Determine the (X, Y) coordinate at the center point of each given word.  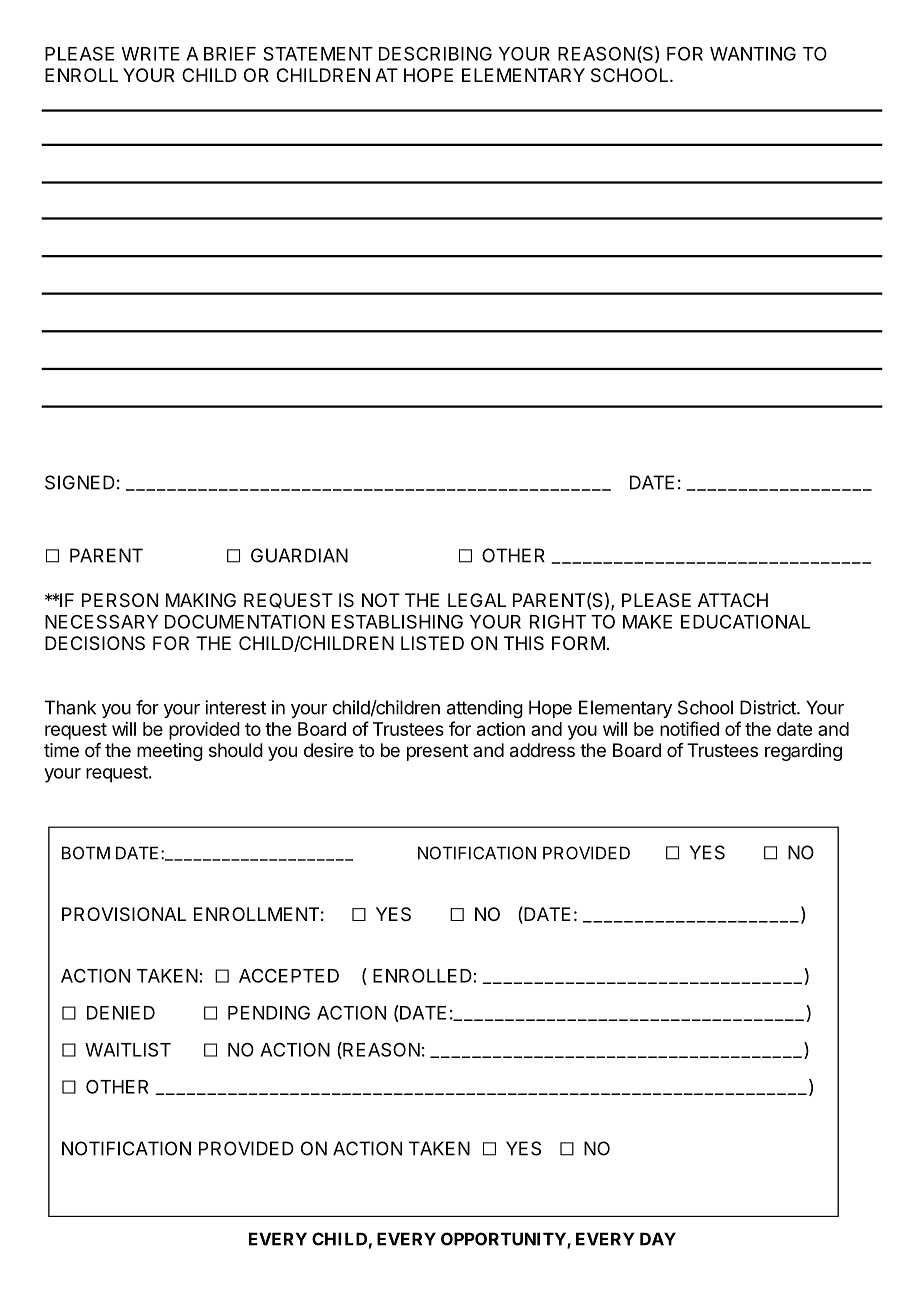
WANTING (753, 54)
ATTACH (733, 600)
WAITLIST (128, 1049)
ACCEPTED (289, 976)
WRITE (151, 54)
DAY (658, 1239)
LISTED (432, 643)
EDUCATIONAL (745, 622)
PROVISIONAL (124, 914)
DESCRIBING (435, 53)
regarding (803, 752)
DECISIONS (95, 643)
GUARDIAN (299, 555)
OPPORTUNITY (504, 1240)
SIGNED (80, 482)
